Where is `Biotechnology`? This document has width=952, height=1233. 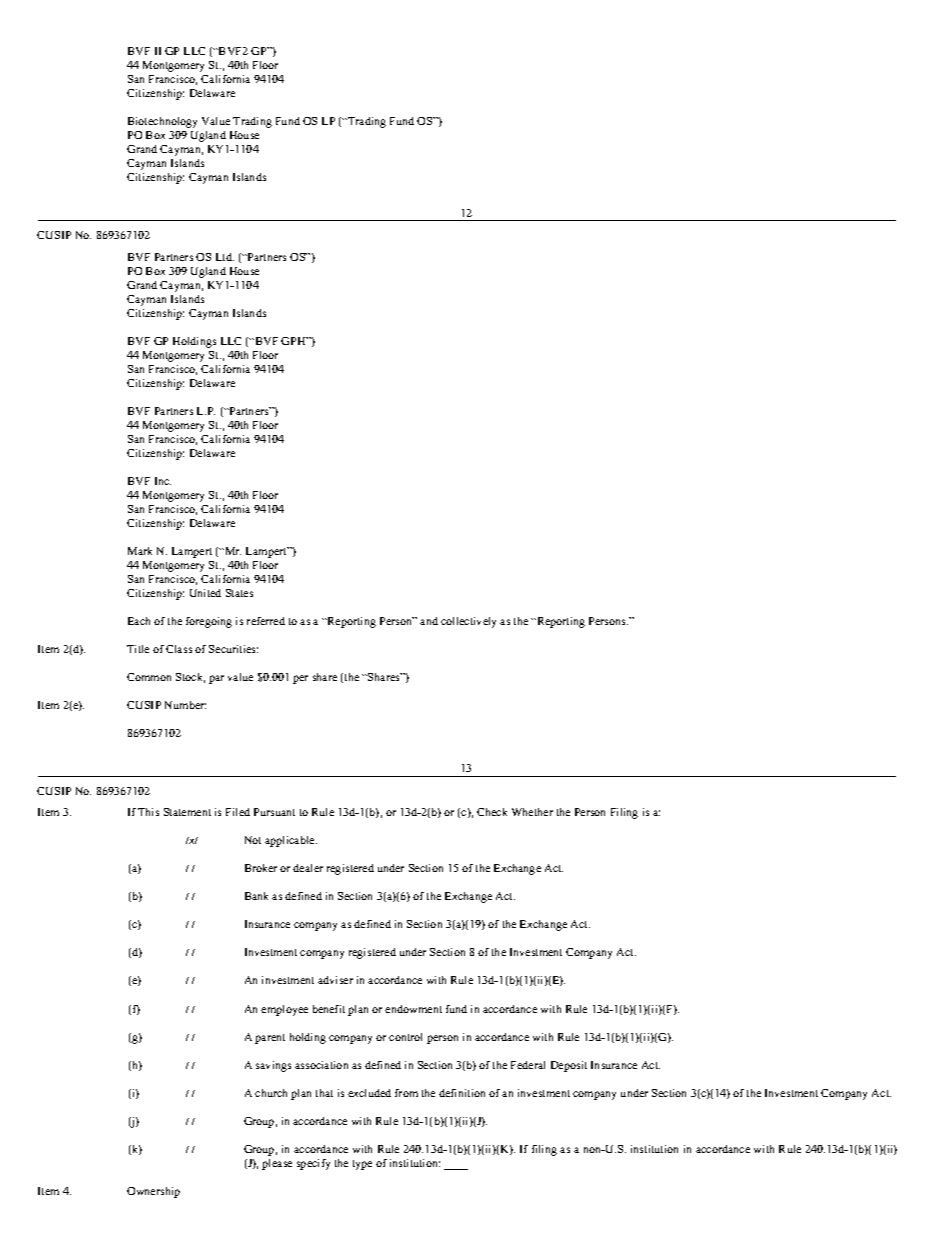 Biotechnology is located at coordinates (162, 122).
